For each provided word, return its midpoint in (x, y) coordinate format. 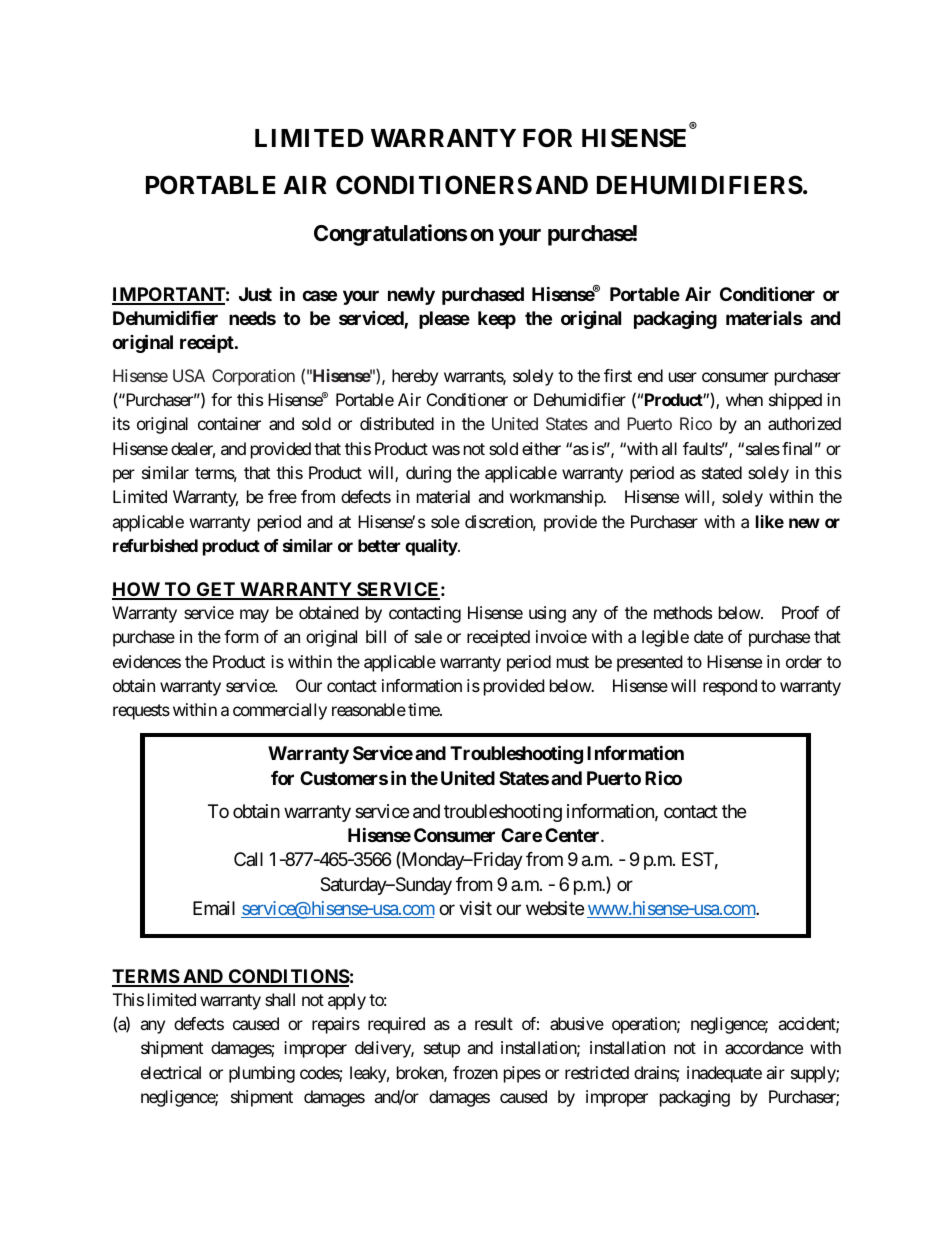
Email (214, 908)
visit (475, 908)
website (555, 908)
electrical (171, 1072)
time (424, 709)
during (428, 474)
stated (722, 472)
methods (683, 612)
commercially (280, 711)
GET (215, 590)
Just (255, 294)
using (547, 614)
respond (730, 687)
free (282, 496)
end (650, 375)
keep (497, 320)
